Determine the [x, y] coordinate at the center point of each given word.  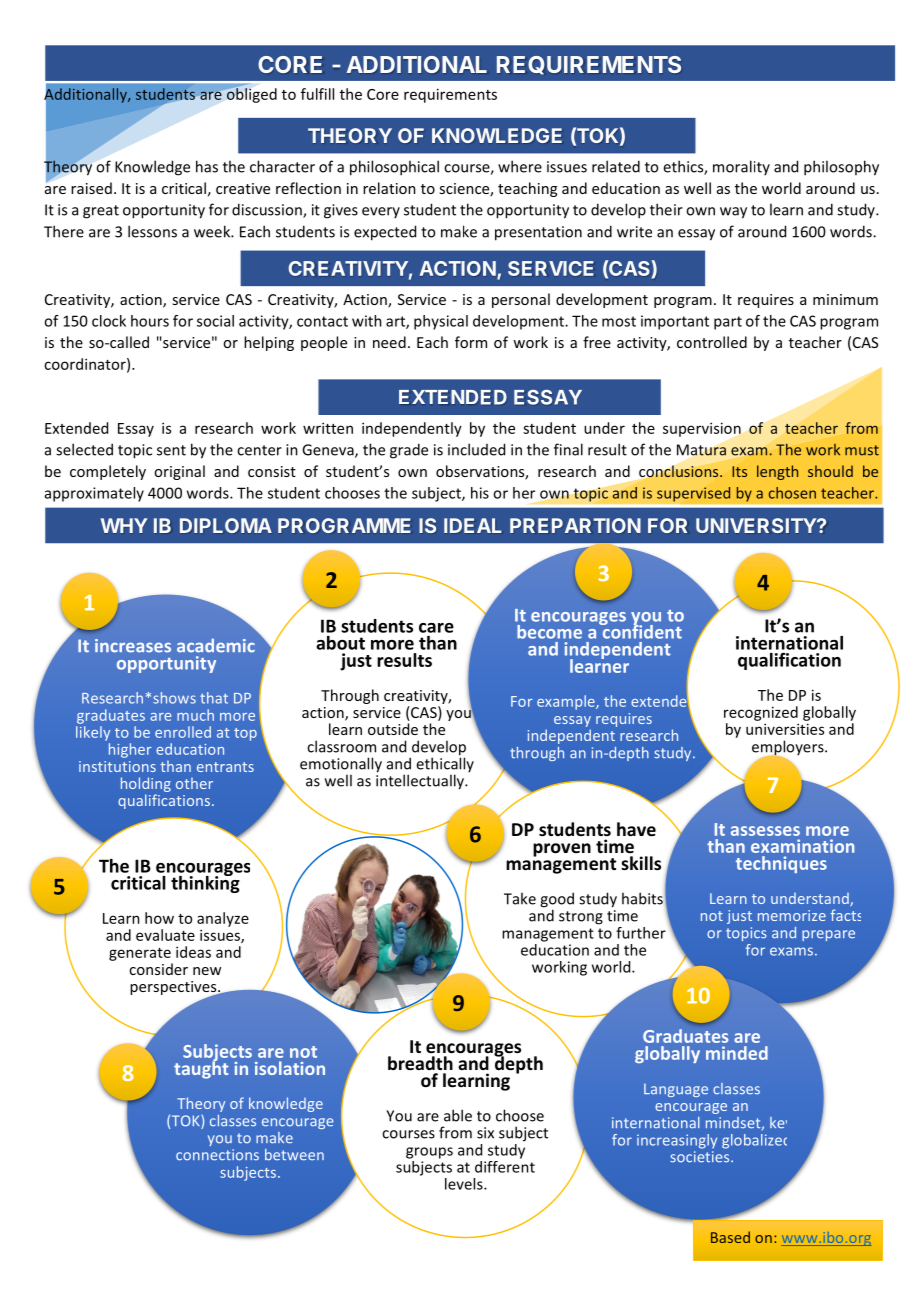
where [520, 166]
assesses [765, 831]
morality [741, 167]
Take [520, 898]
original [179, 472]
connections [217, 1155]
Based [730, 1237]
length [777, 472]
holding [146, 784]
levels [465, 1184]
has [207, 166]
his [480, 493]
